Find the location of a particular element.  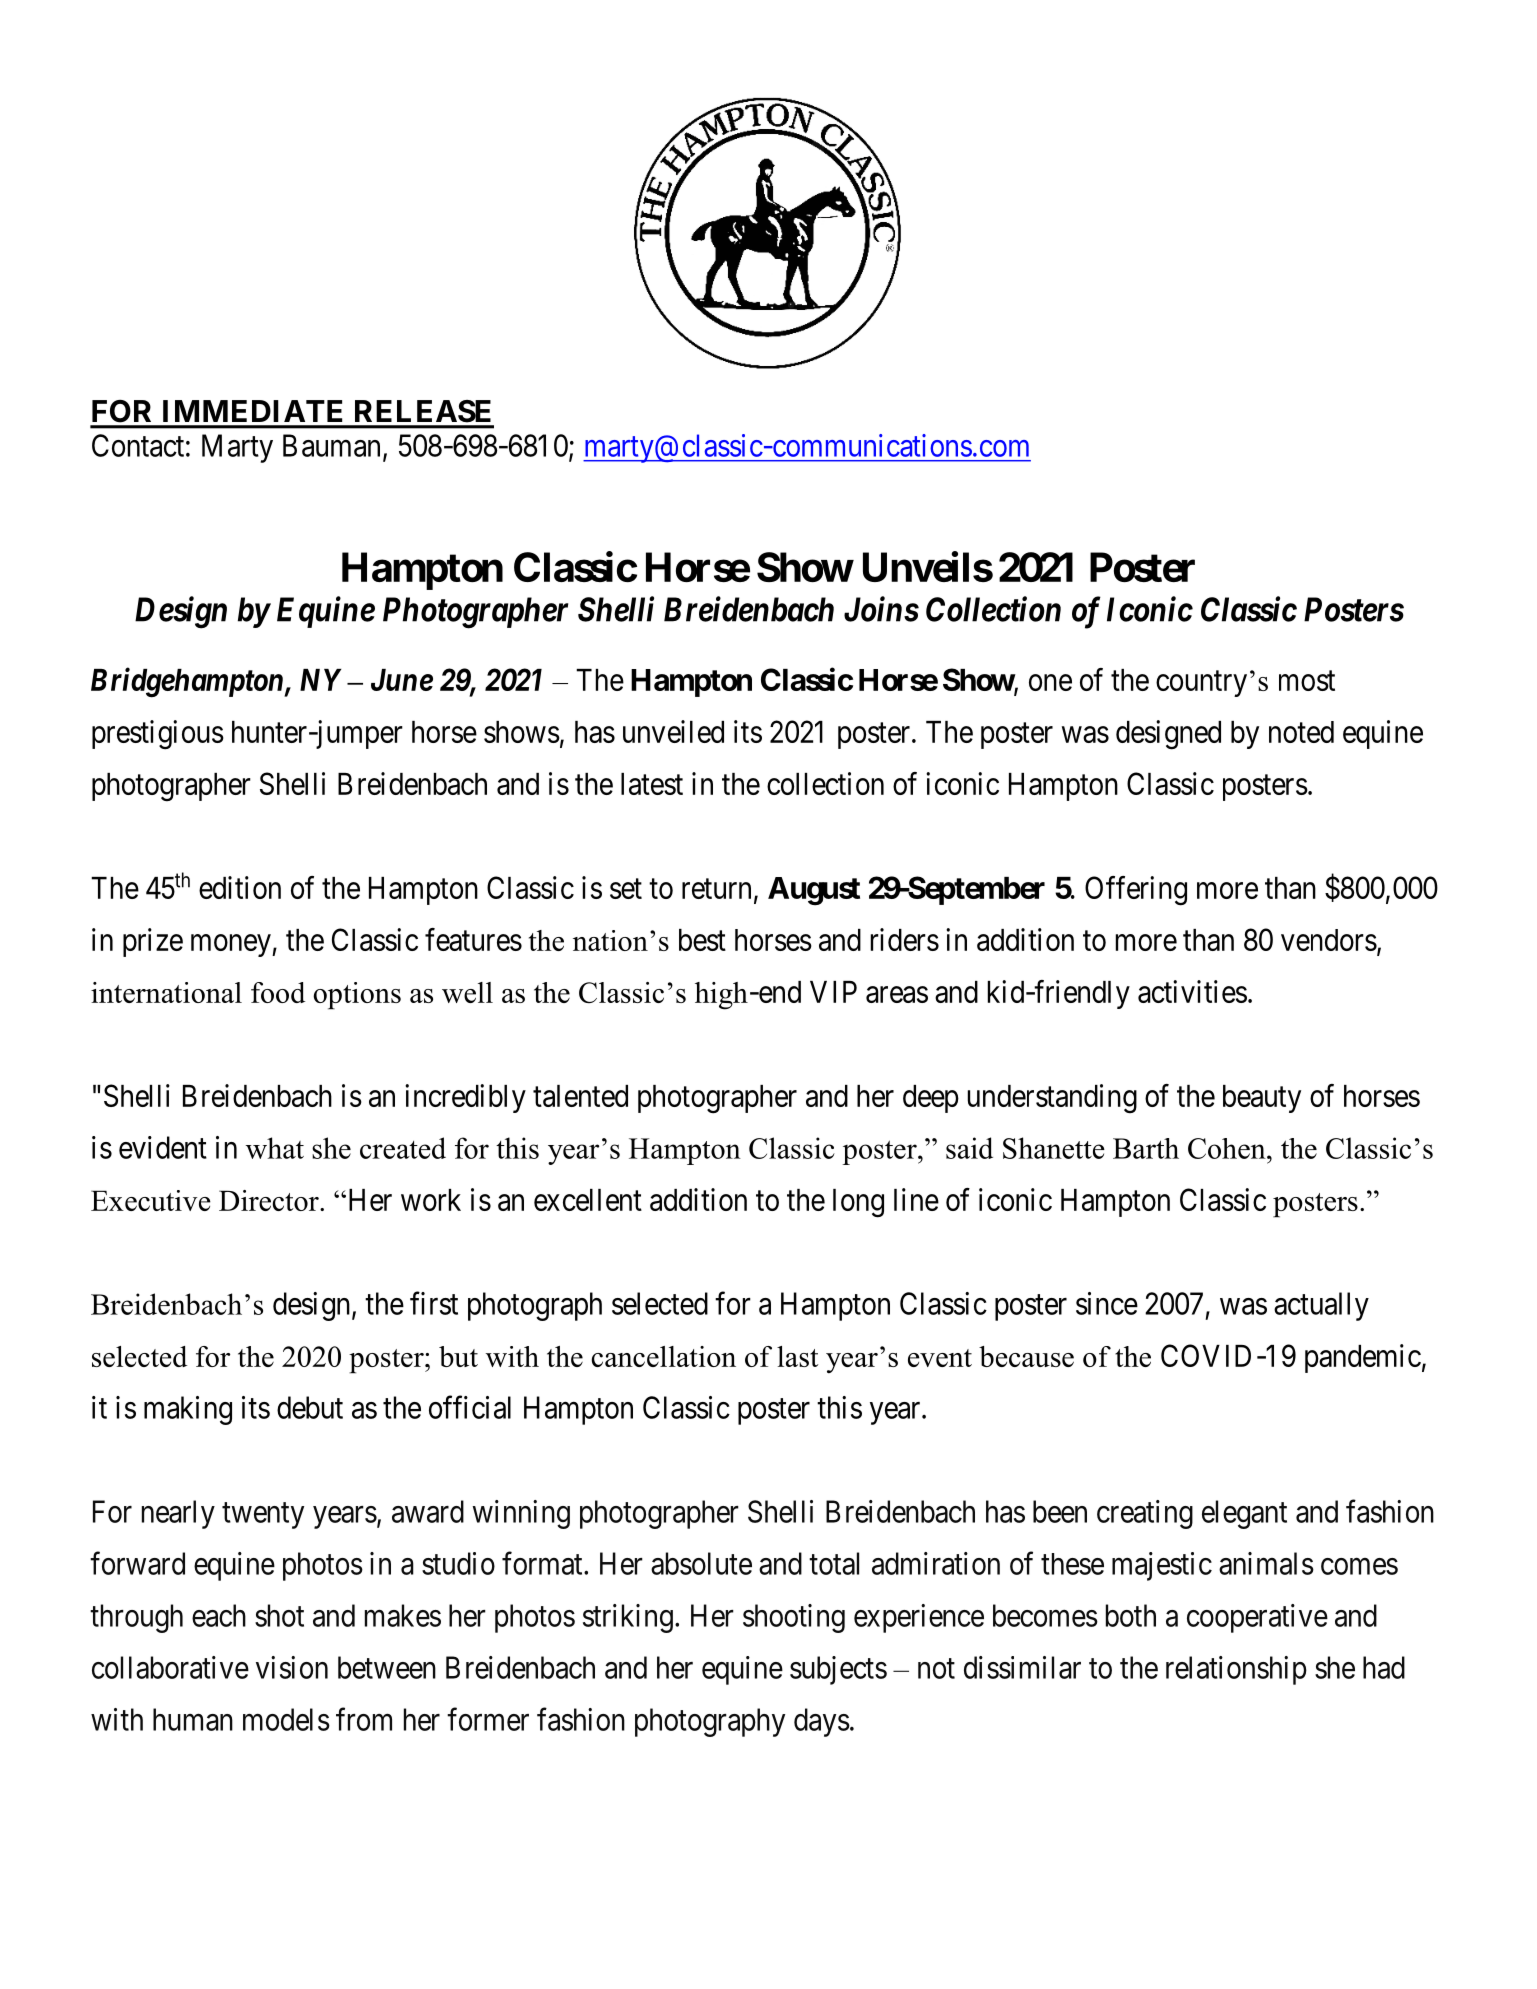

last is located at coordinates (797, 1356).
